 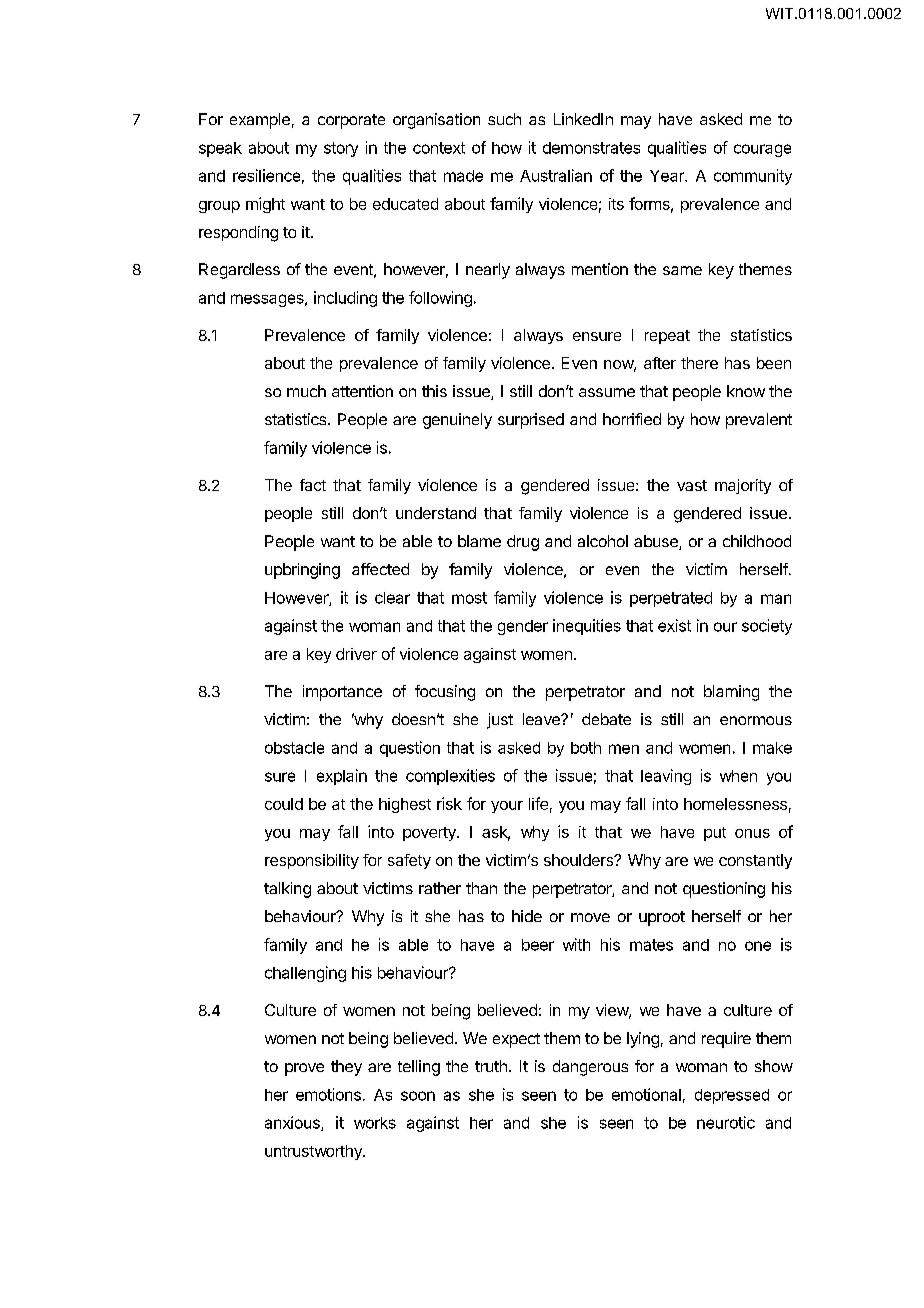 I want to click on hide, so click(x=527, y=916).
